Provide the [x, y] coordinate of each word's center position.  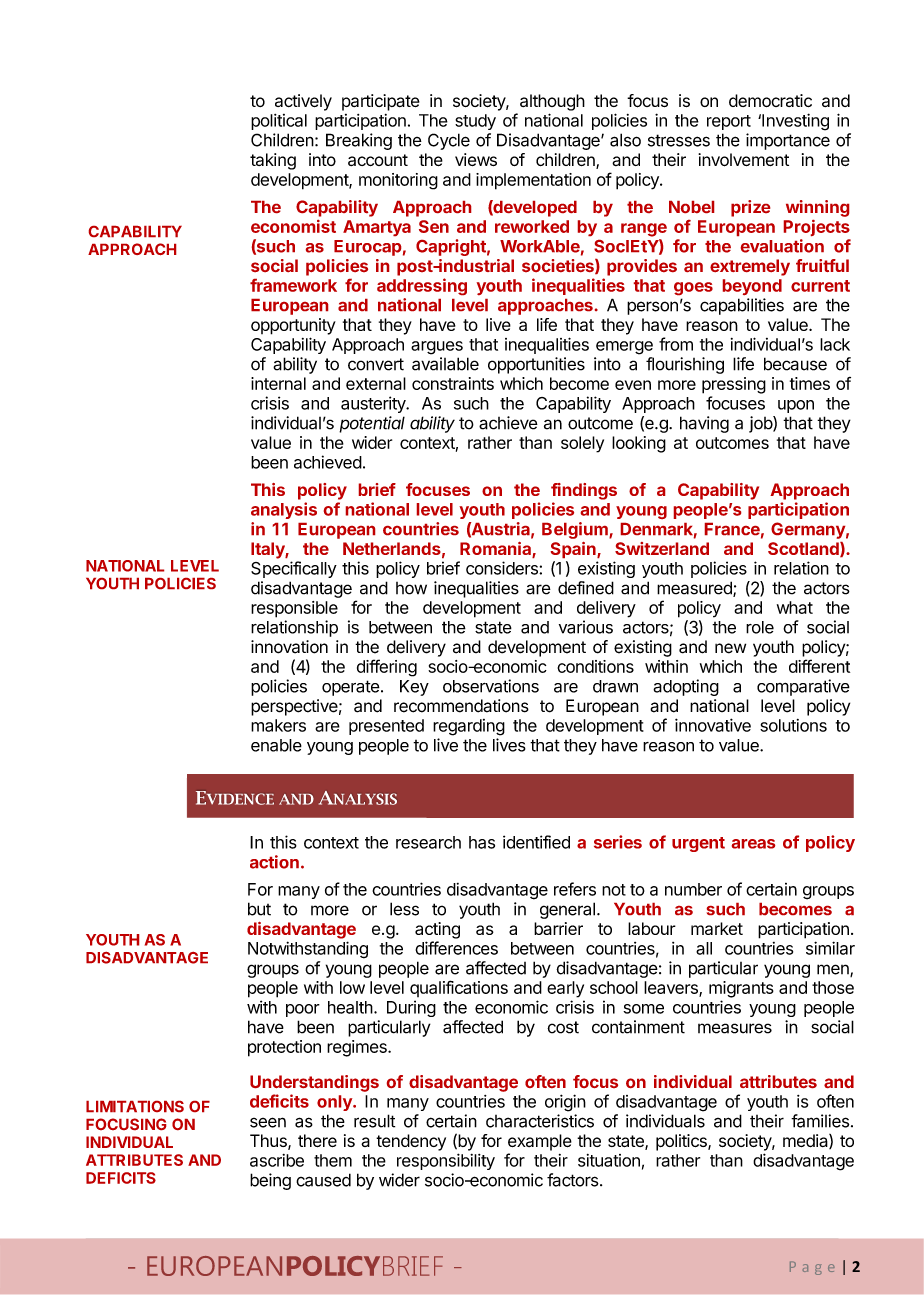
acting [437, 930]
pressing [734, 385]
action [274, 862]
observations [491, 686]
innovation [289, 647]
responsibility [446, 1161]
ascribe [277, 1160]
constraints [453, 383]
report [729, 122]
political [279, 122]
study [475, 122]
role [760, 627]
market [717, 928]
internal [278, 383]
